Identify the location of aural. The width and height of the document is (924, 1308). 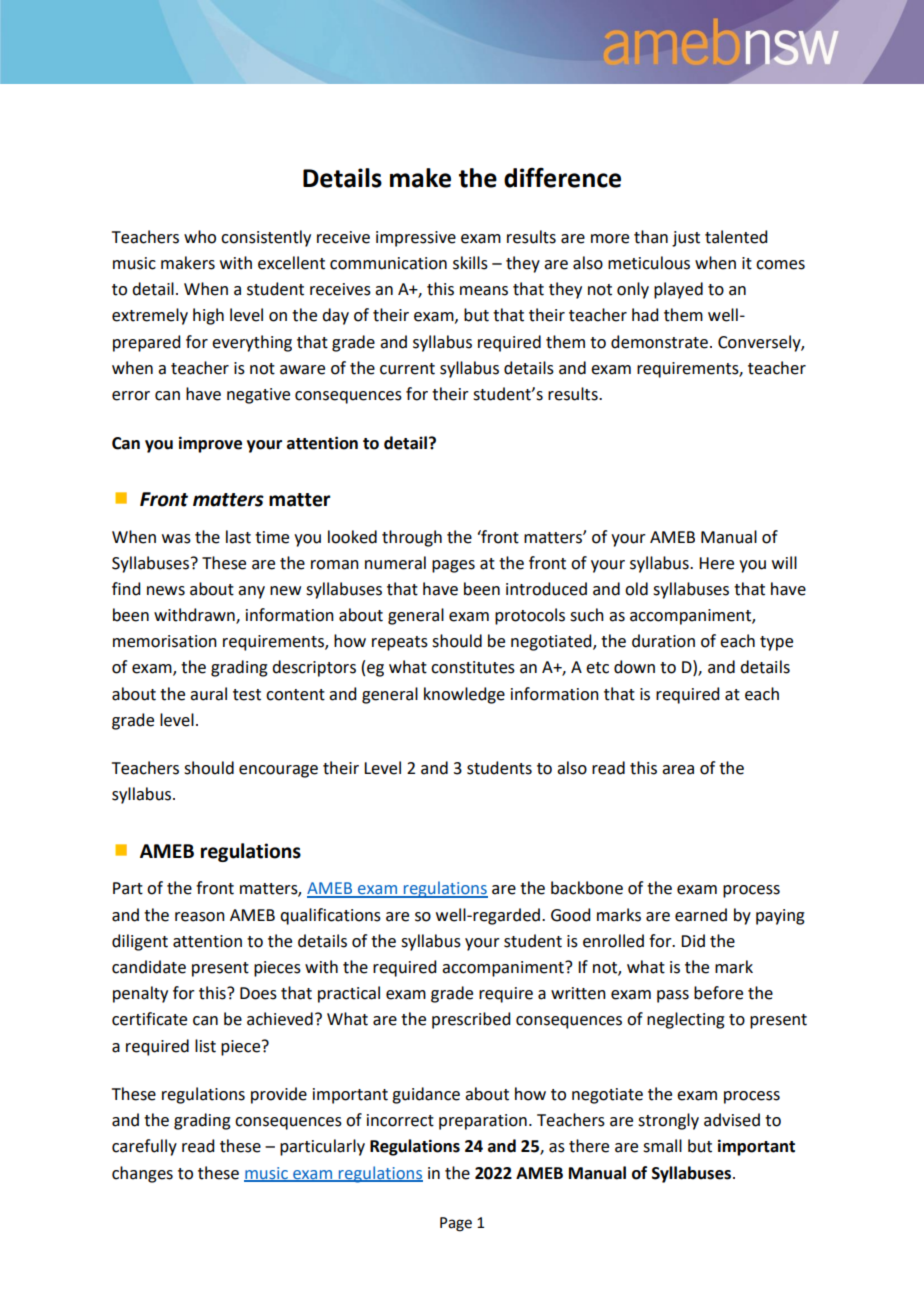
(208, 694).
